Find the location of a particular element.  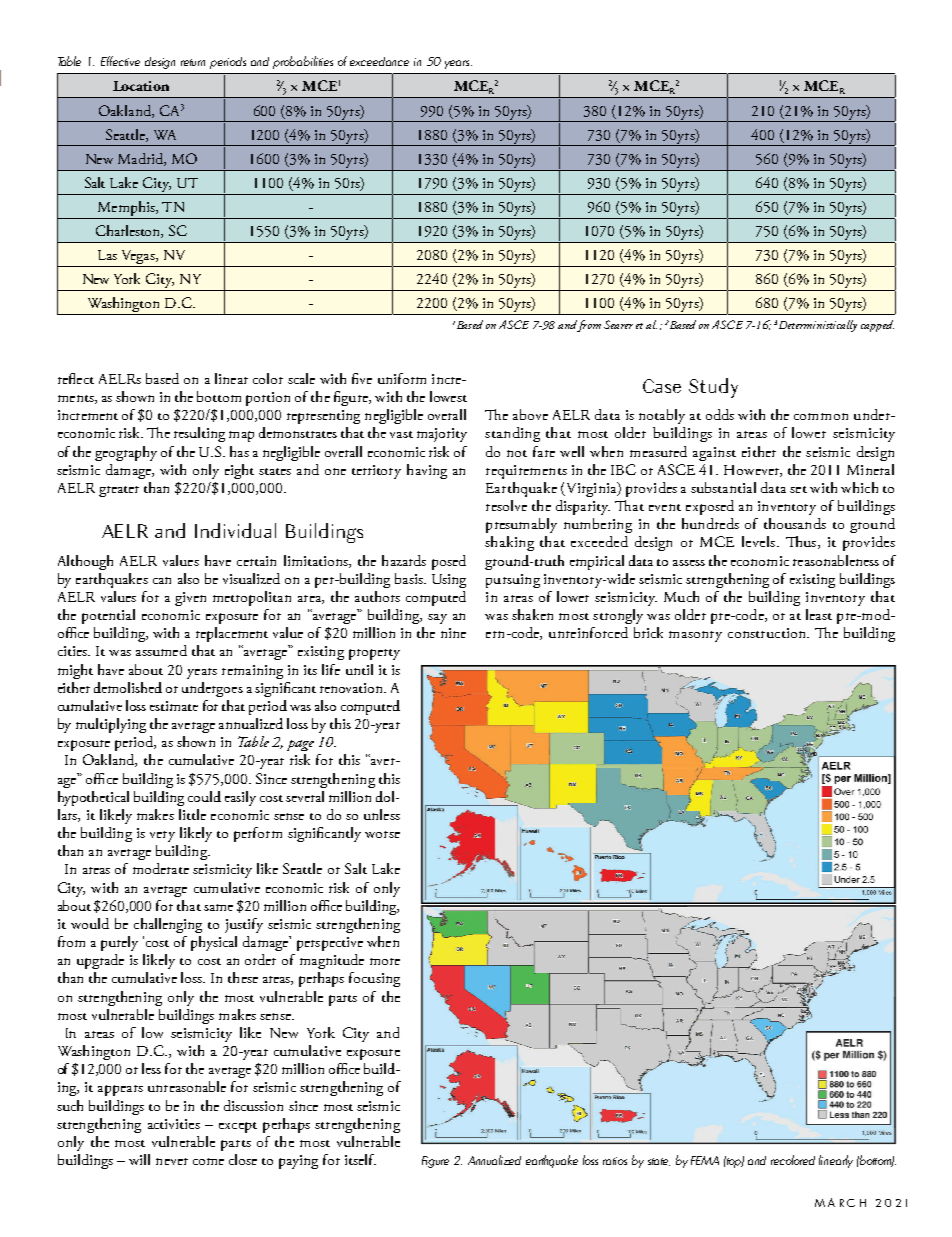

worse is located at coordinates (382, 834).
